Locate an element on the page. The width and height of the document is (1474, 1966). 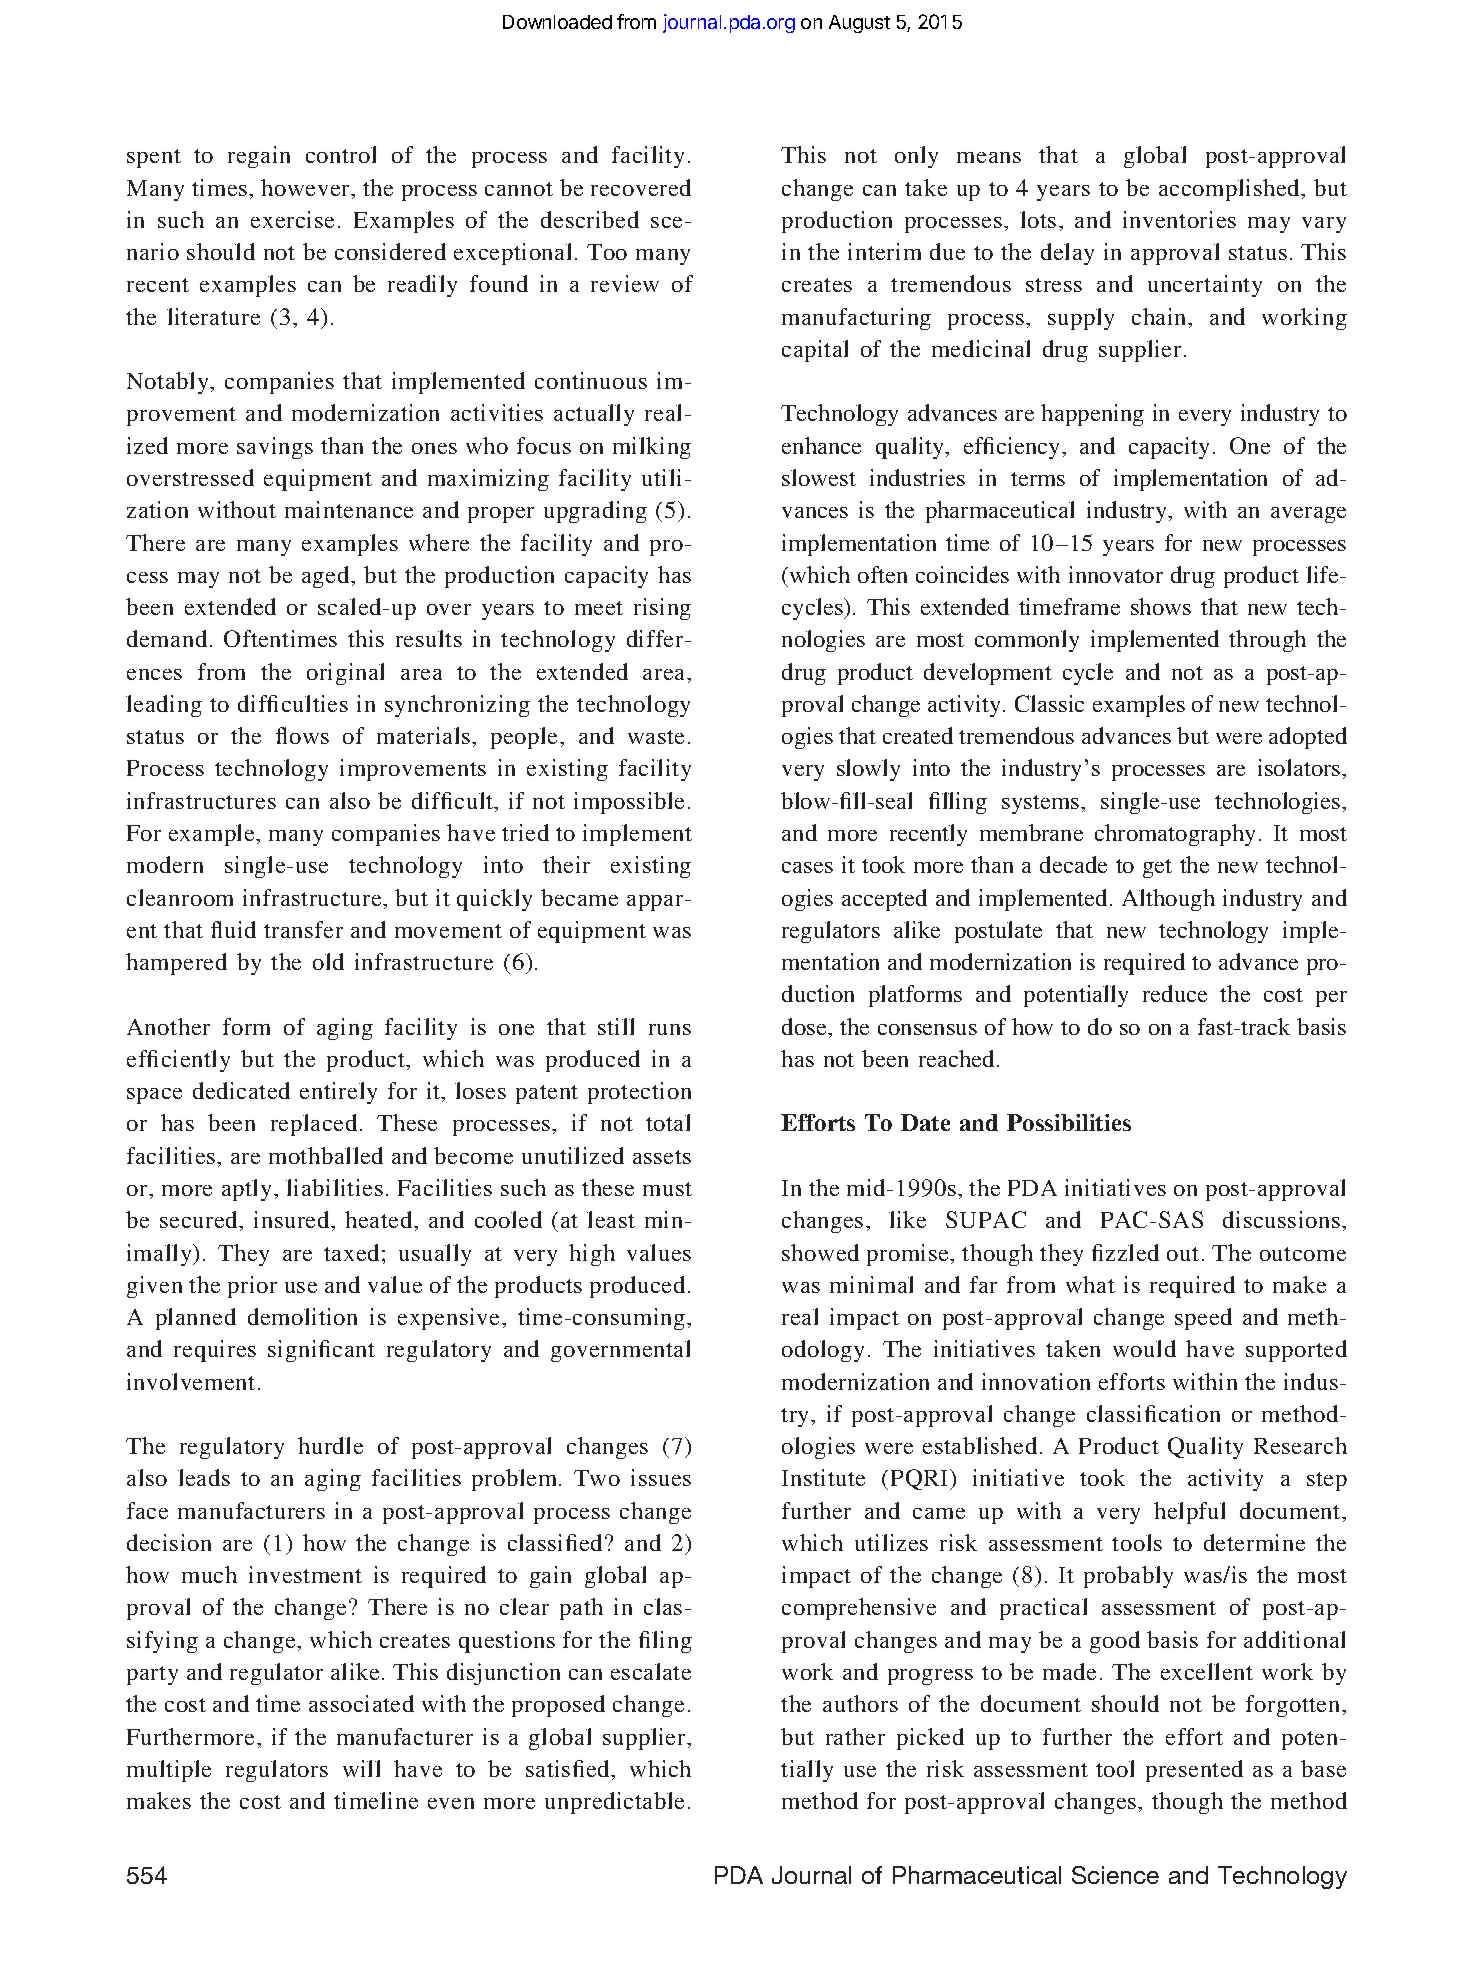
dose is located at coordinates (805, 1026).
